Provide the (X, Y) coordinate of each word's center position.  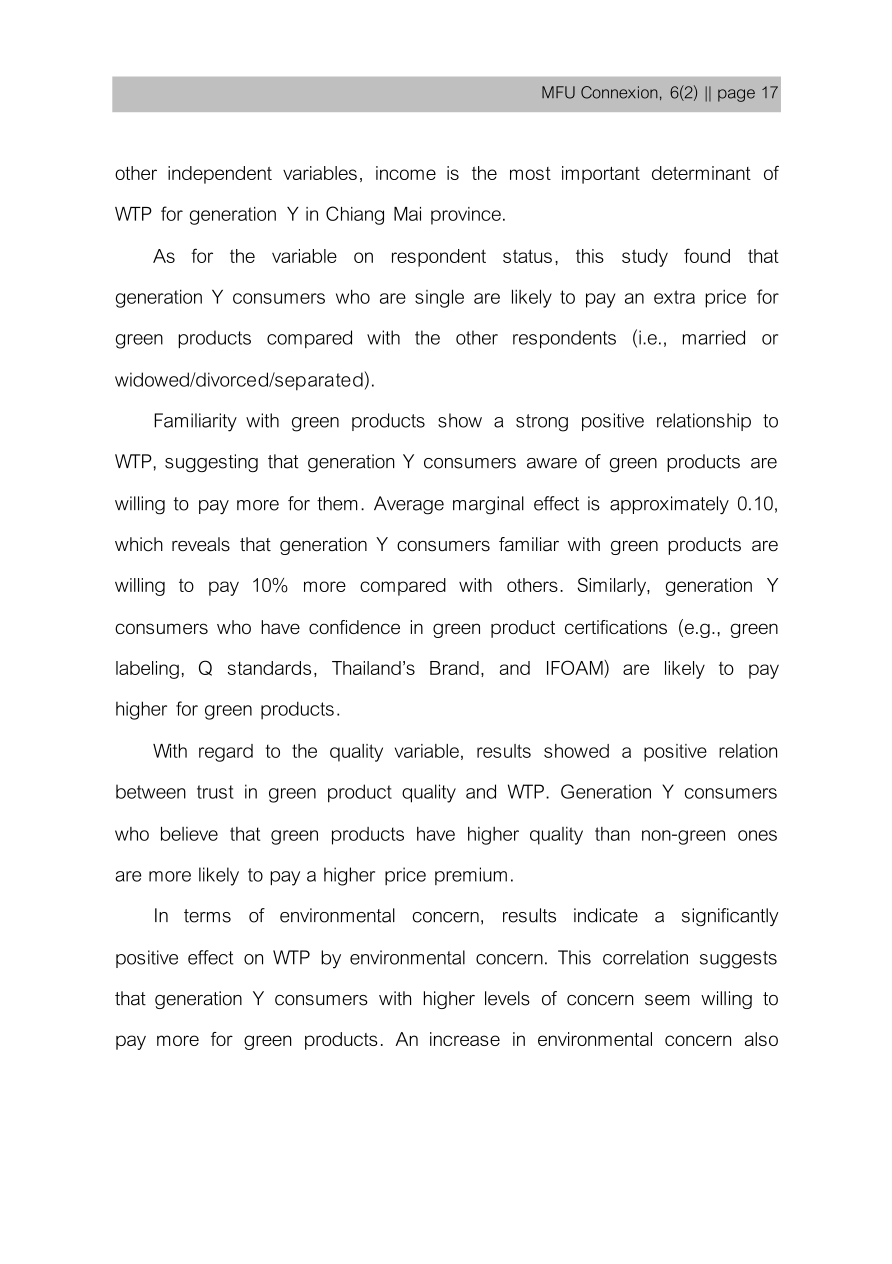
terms (207, 916)
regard (226, 753)
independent (220, 175)
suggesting (211, 463)
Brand (454, 668)
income (406, 173)
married (714, 337)
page (736, 95)
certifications (616, 627)
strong (542, 423)
